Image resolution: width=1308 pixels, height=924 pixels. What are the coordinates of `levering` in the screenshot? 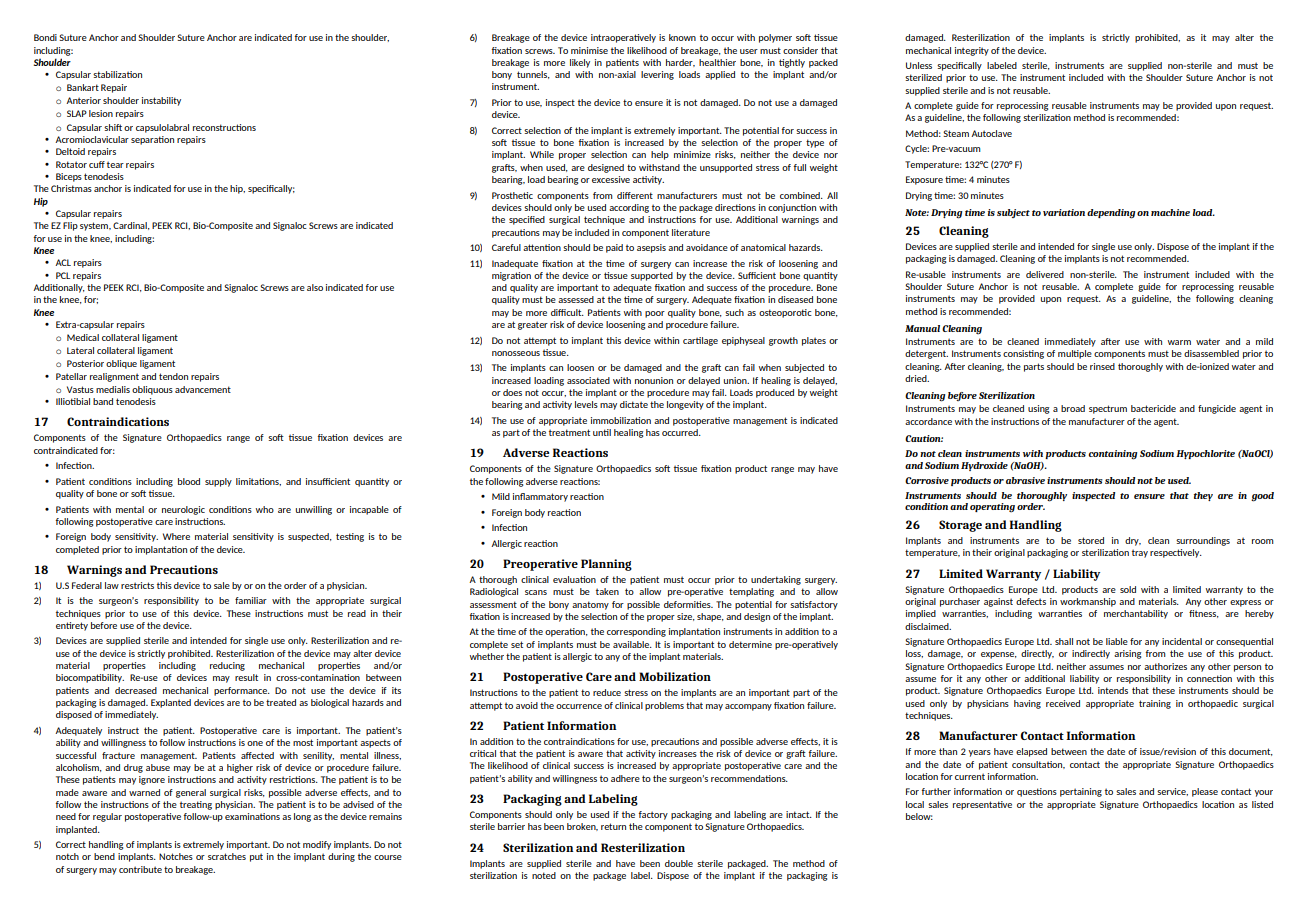 It's located at (657, 75).
